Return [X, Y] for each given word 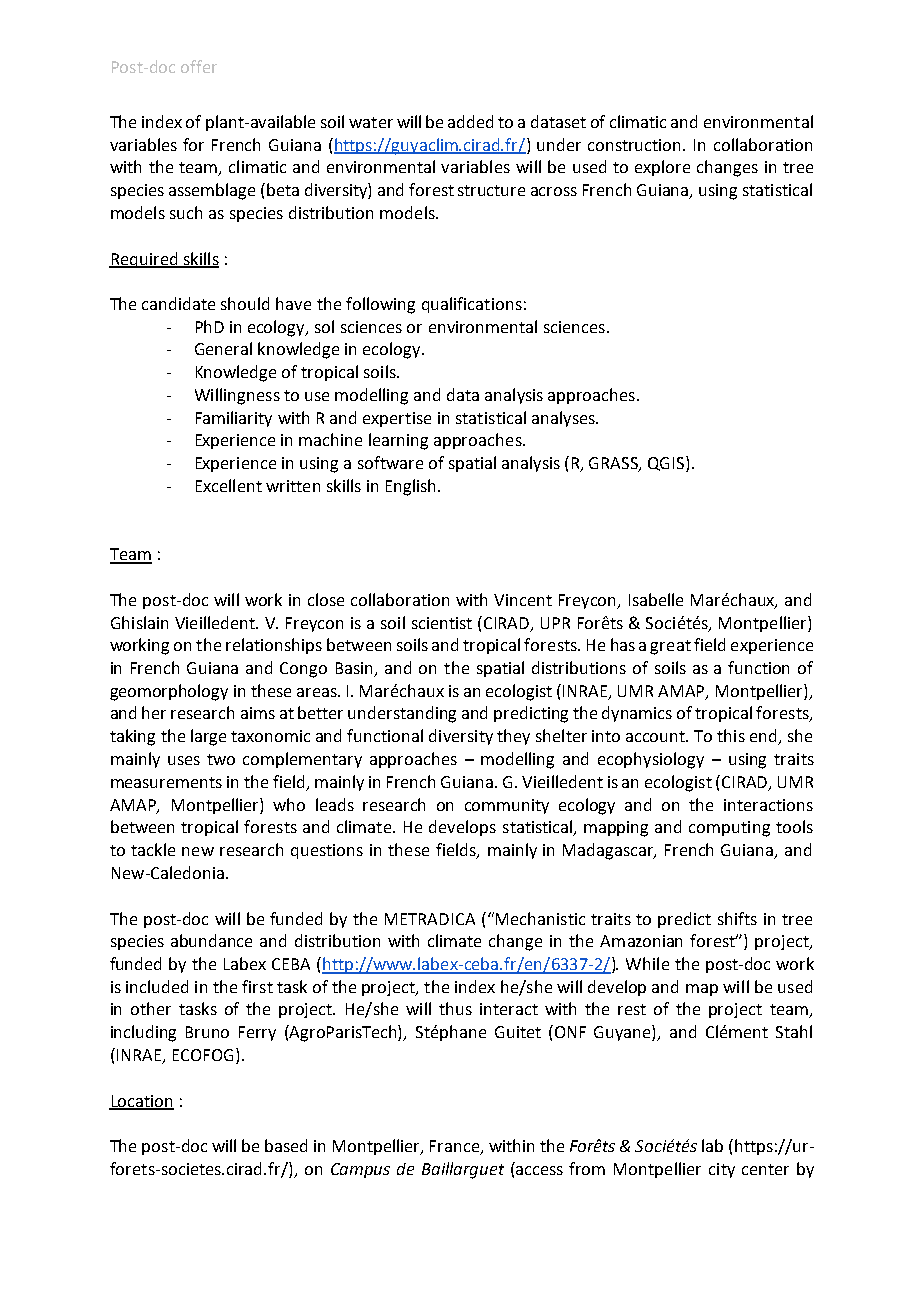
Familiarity [234, 419]
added [470, 121]
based [286, 1145]
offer [199, 66]
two [221, 759]
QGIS [667, 464]
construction [636, 145]
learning [398, 441]
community [507, 806]
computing [729, 829]
